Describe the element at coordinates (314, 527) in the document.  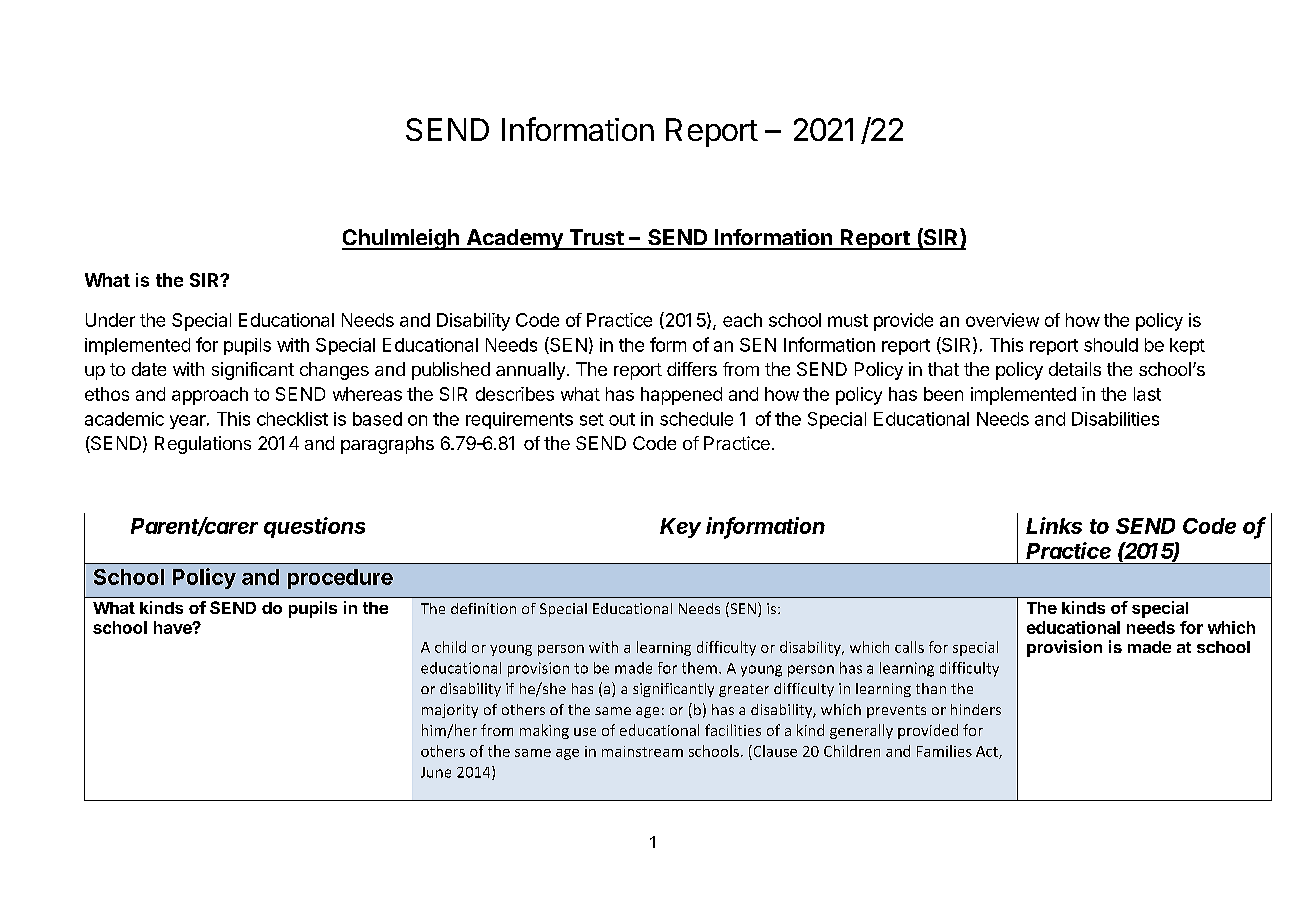
I see `questions` at that location.
